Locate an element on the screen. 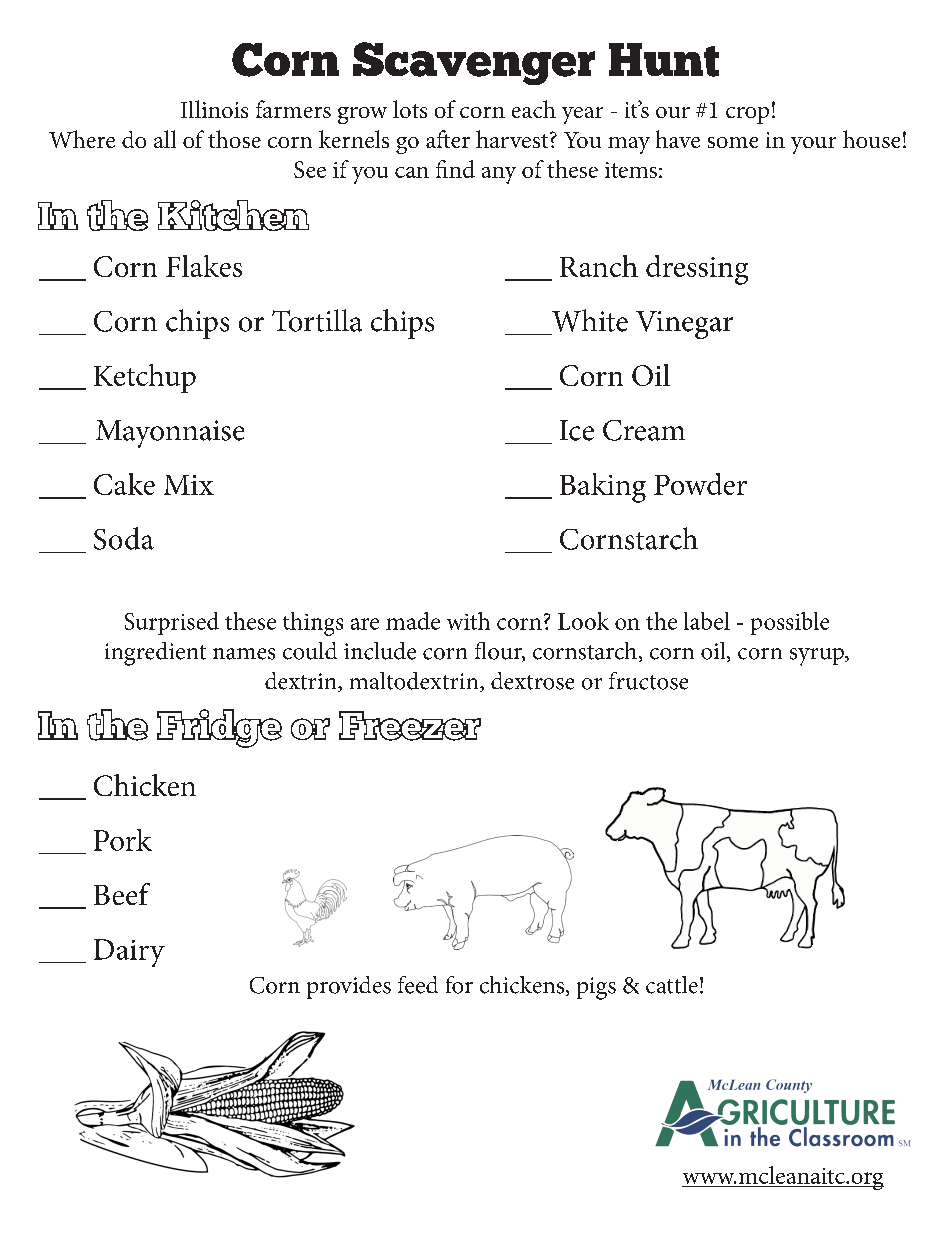  Soda is located at coordinates (124, 538).
